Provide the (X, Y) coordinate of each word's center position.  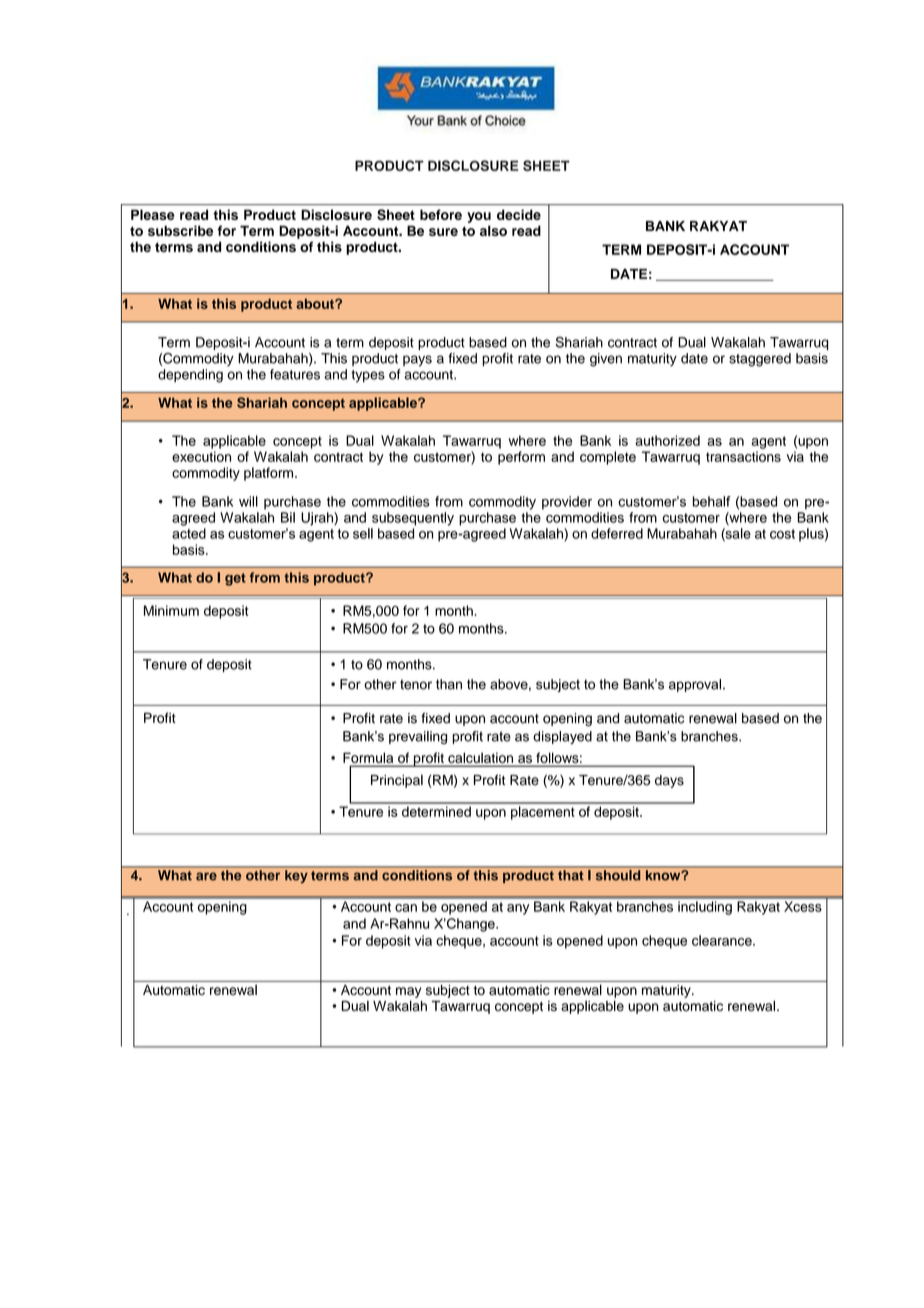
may (408, 992)
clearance (723, 940)
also (493, 230)
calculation (480, 758)
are (206, 876)
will (248, 501)
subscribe (180, 230)
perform (521, 458)
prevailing (418, 737)
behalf (712, 501)
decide (519, 214)
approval (695, 685)
